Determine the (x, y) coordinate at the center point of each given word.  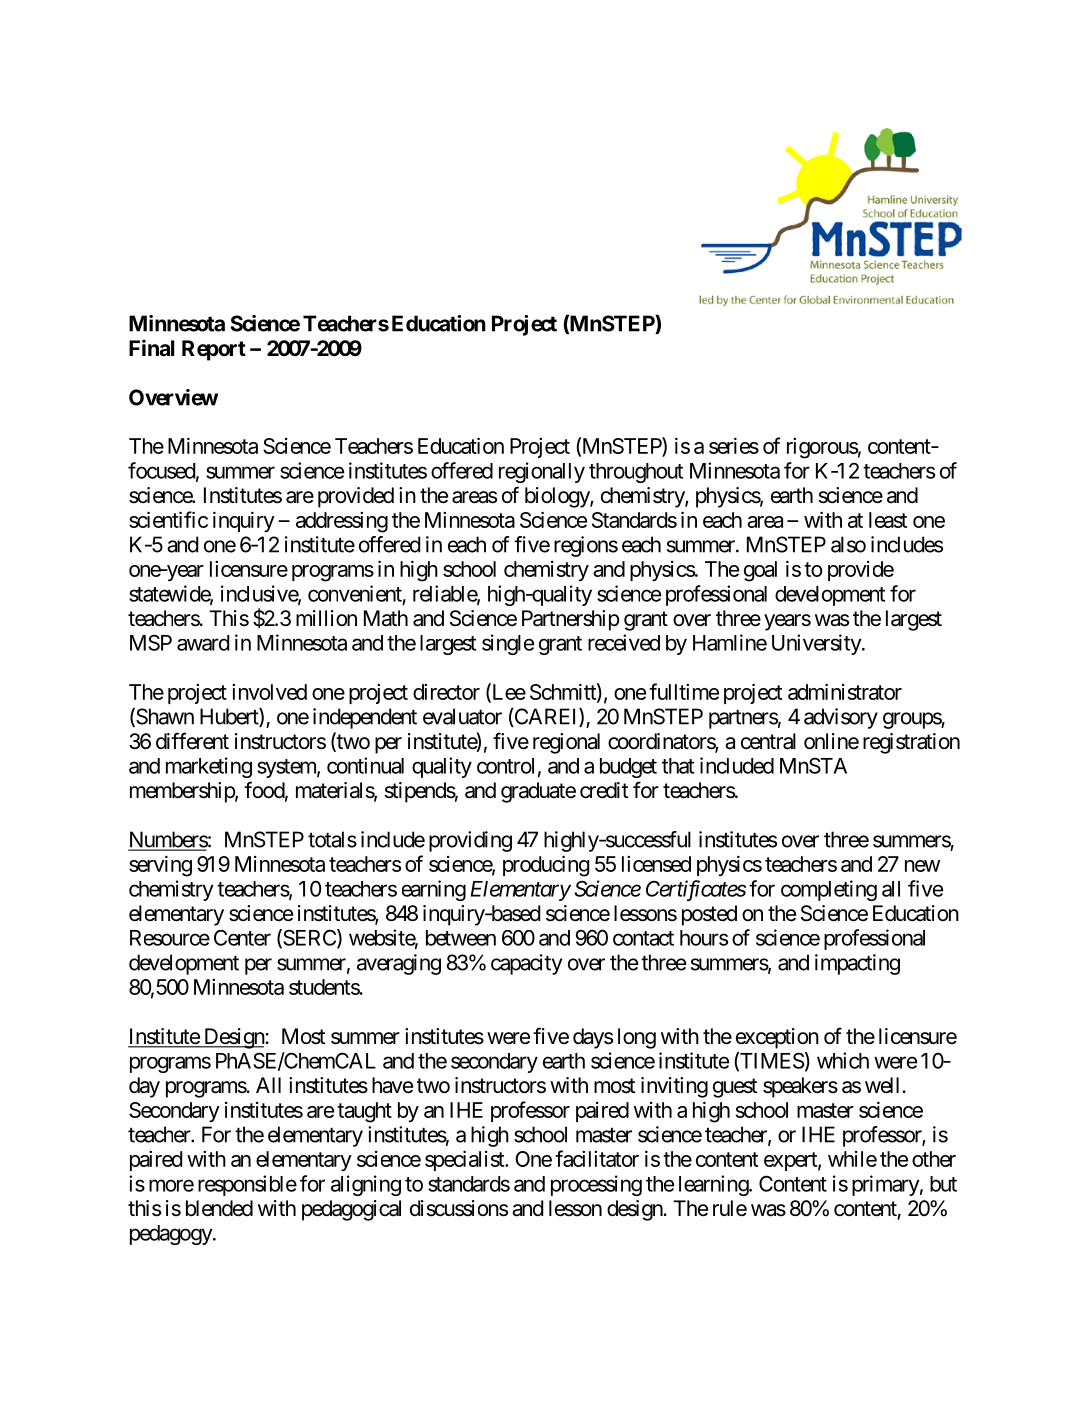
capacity (526, 964)
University (817, 644)
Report (214, 350)
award (203, 643)
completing (829, 890)
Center (242, 938)
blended (219, 1208)
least (888, 520)
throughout (636, 473)
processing (596, 1185)
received (624, 642)
